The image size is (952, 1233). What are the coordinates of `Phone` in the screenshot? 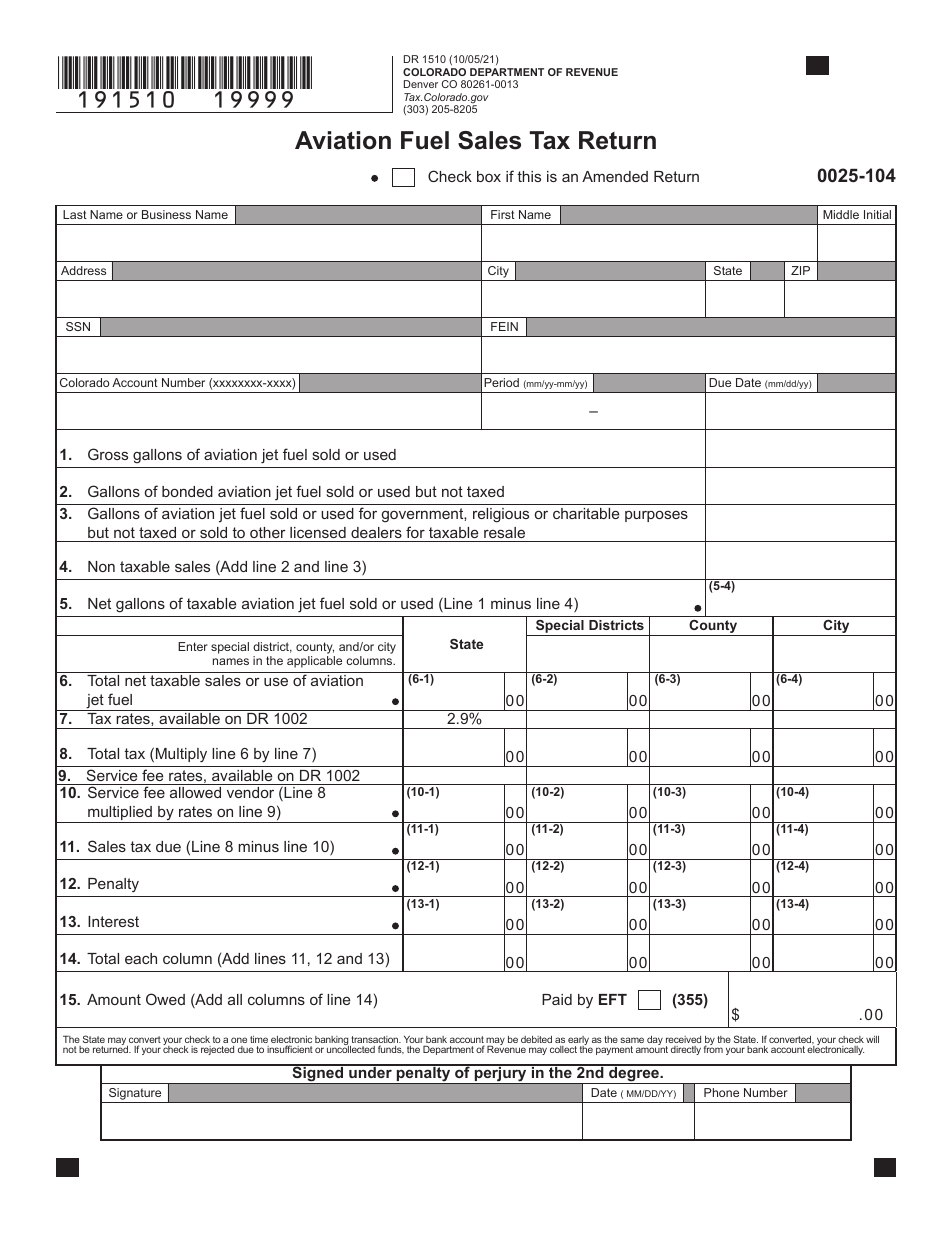 It's located at (721, 1092).
